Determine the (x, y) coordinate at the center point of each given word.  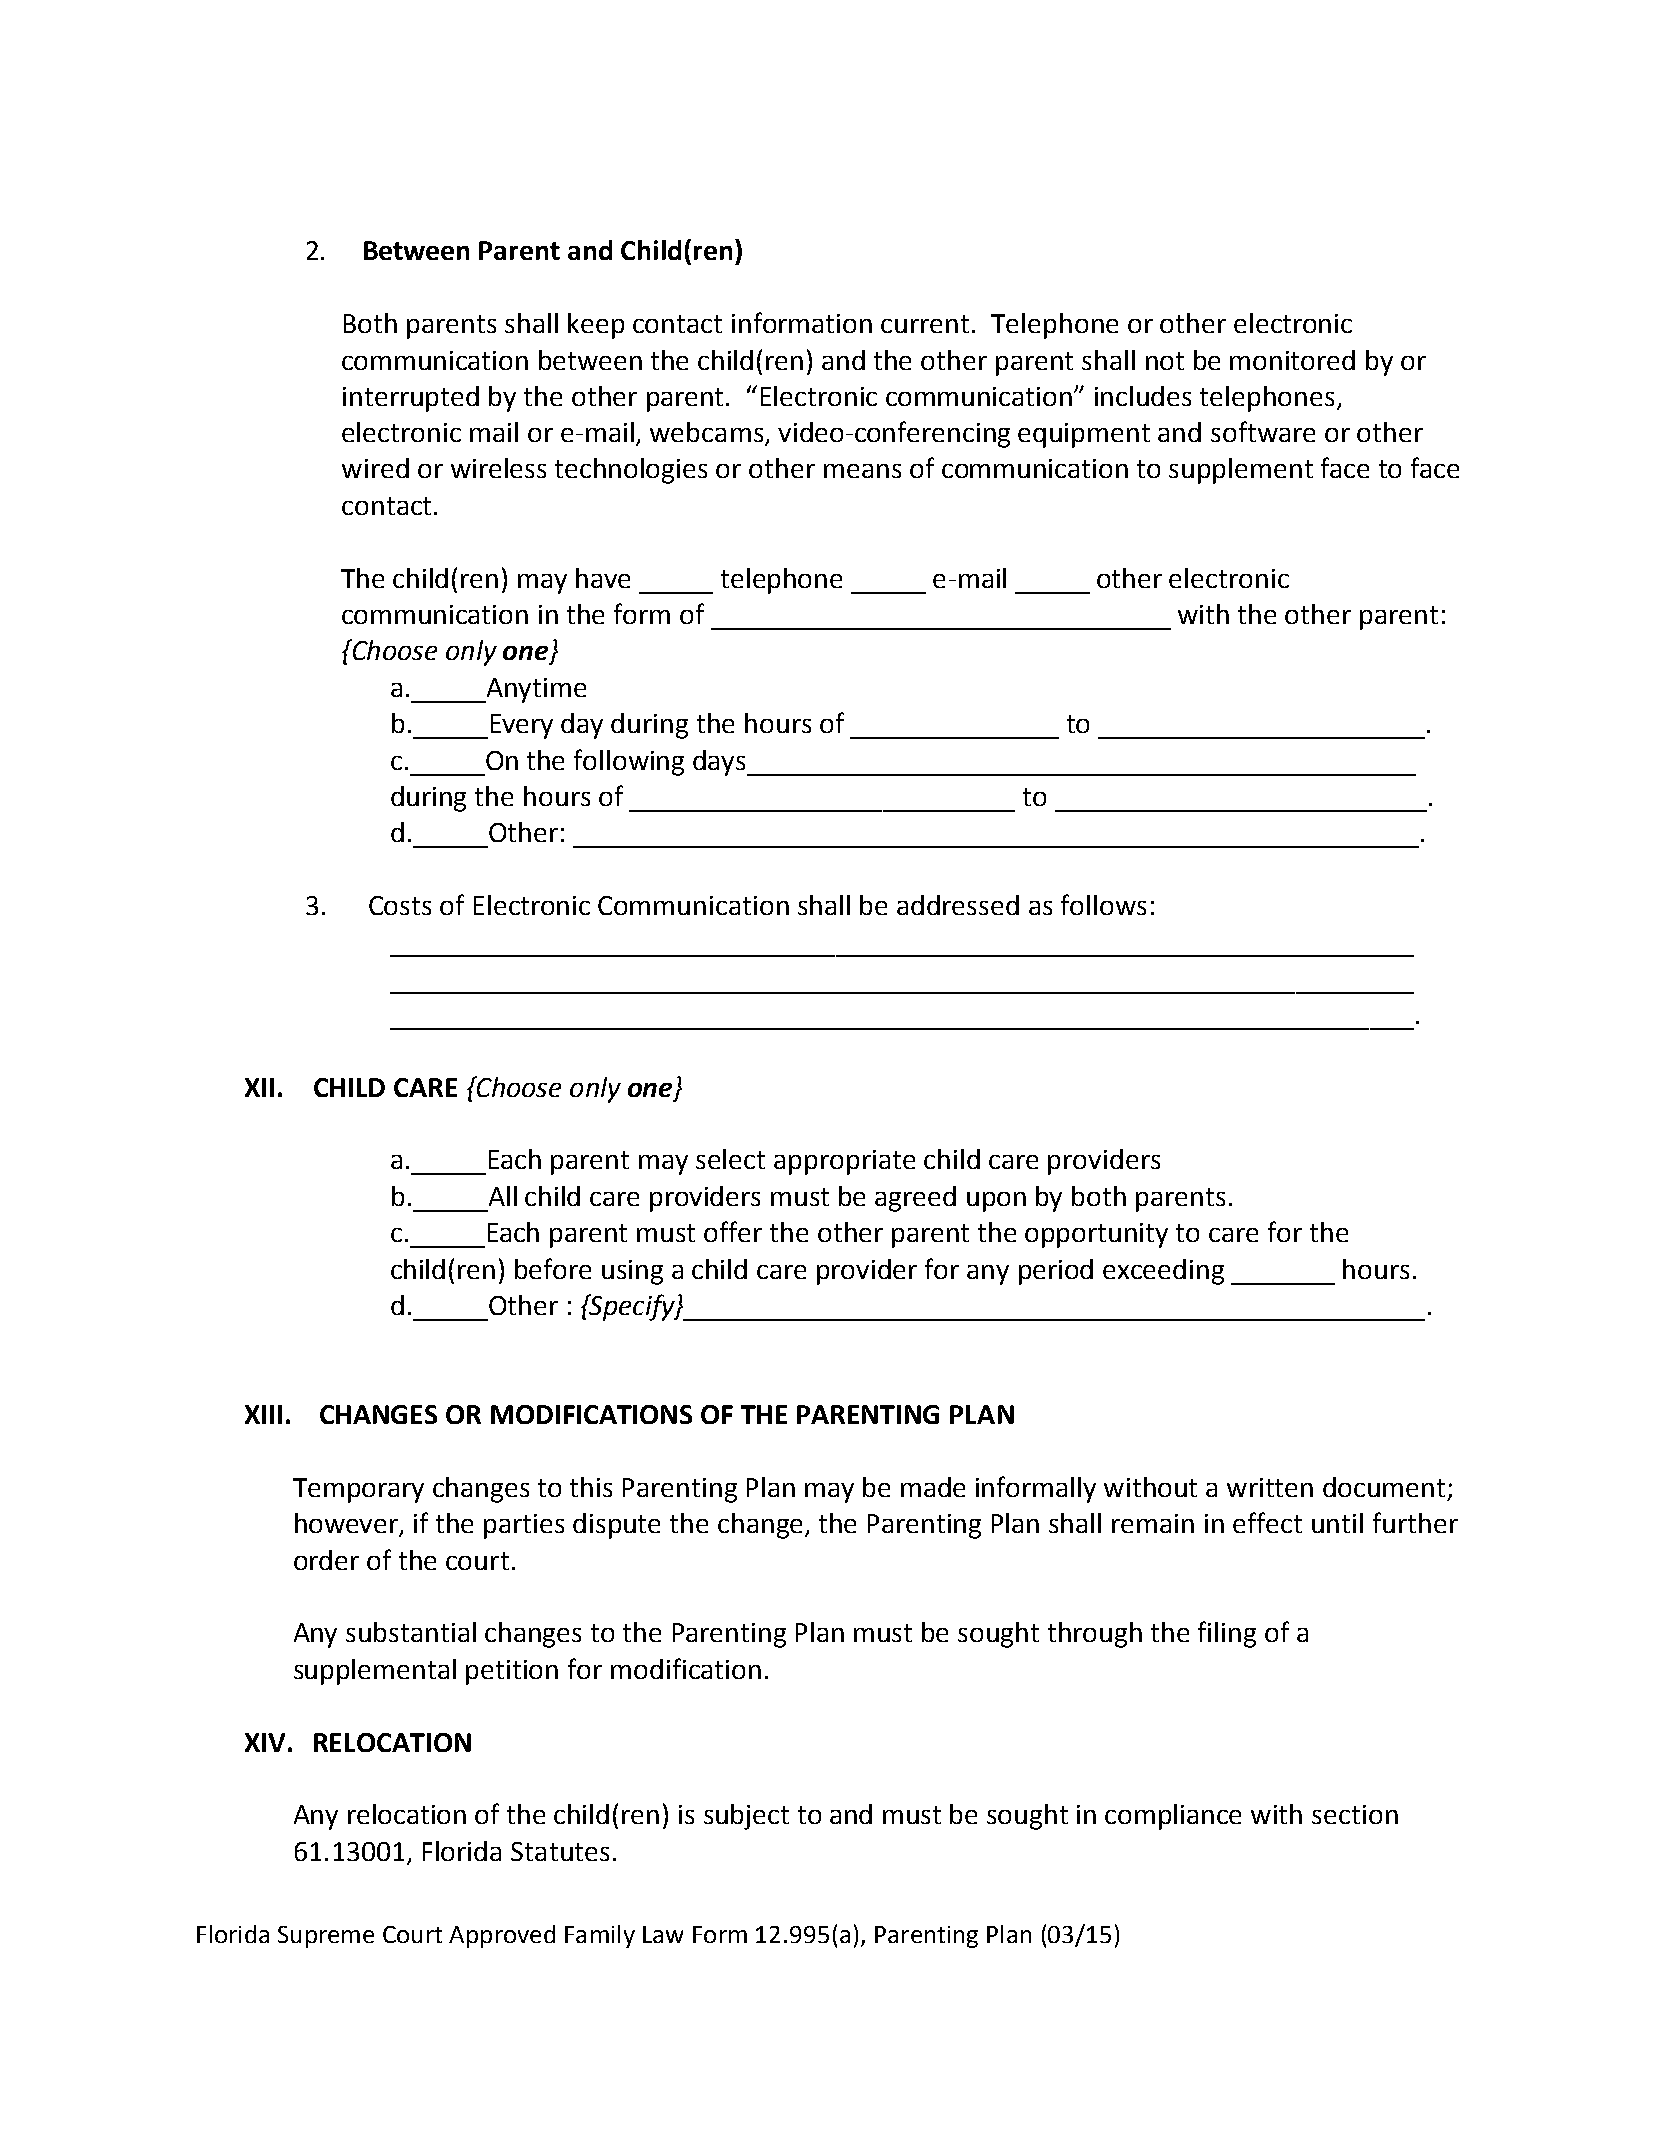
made (933, 1487)
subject (746, 1817)
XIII (263, 1414)
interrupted (411, 399)
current (925, 324)
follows (1103, 904)
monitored (1292, 360)
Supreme (326, 1937)
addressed (958, 905)
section (1355, 1814)
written (1270, 1487)
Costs (400, 905)
